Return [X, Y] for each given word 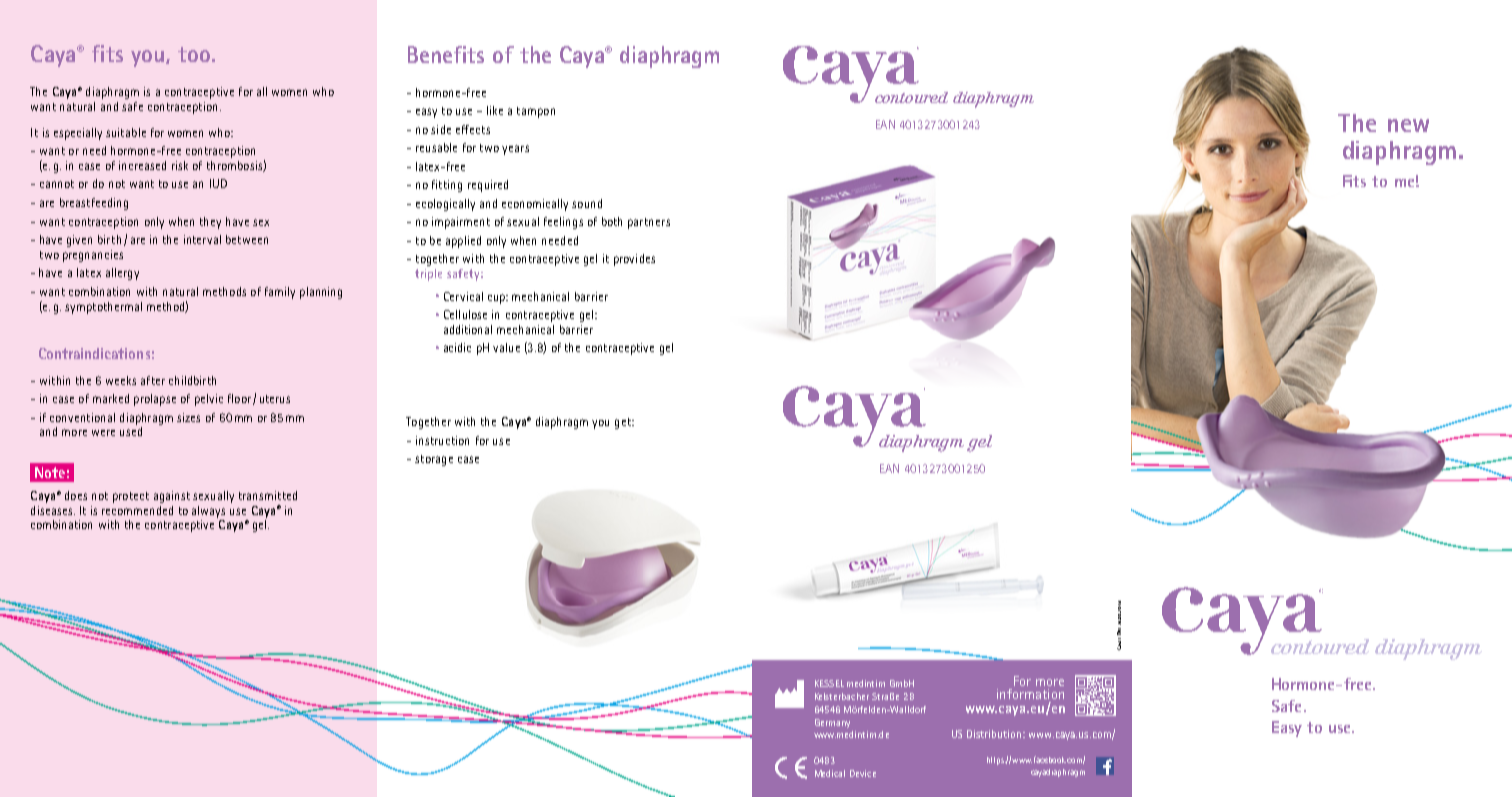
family [280, 293]
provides [634, 260]
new [1408, 125]
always [208, 512]
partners [649, 223]
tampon [536, 112]
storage [434, 460]
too [195, 54]
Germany [832, 723]
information [1030, 694]
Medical [830, 773]
